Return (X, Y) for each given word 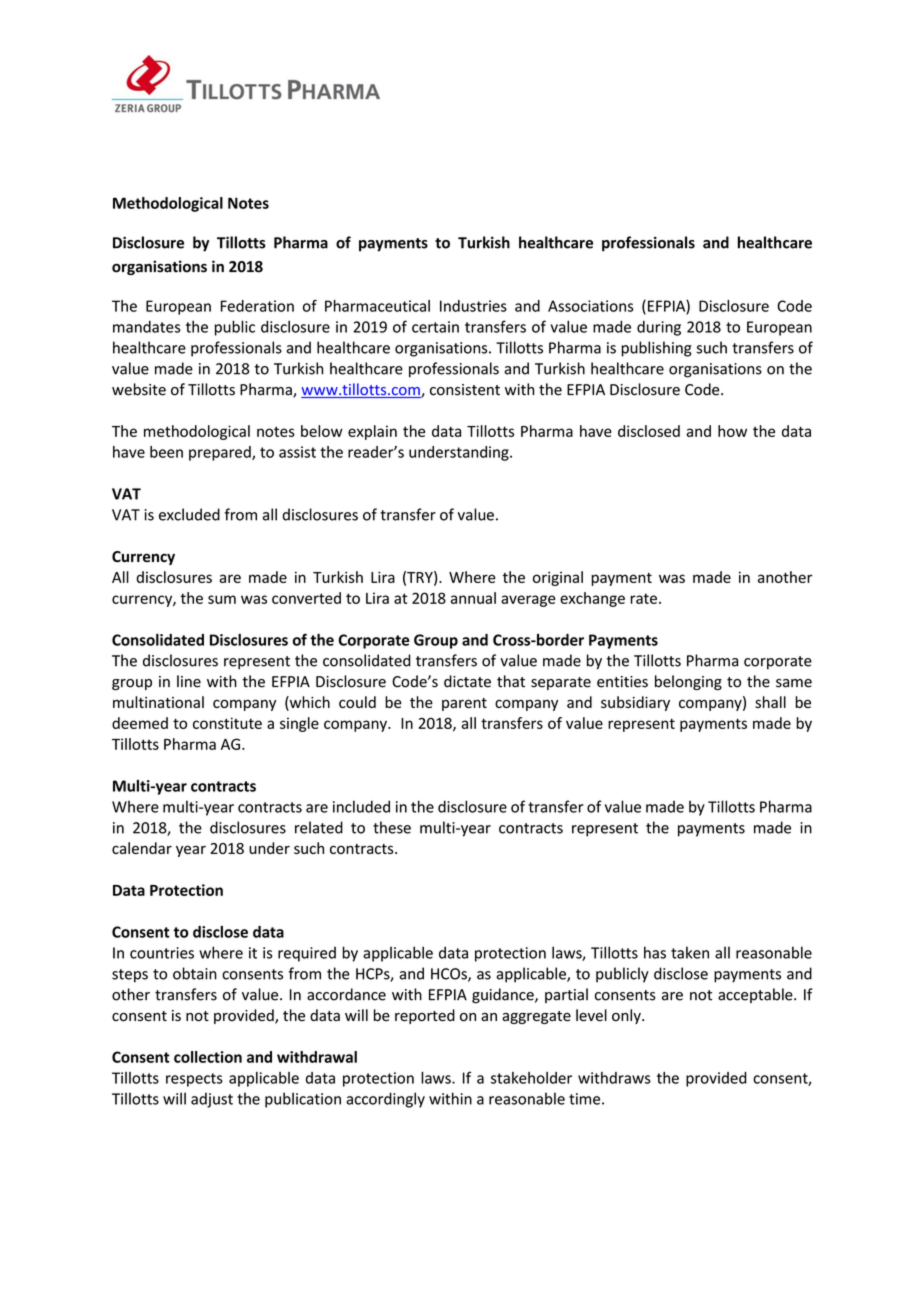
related (319, 827)
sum (222, 599)
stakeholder (531, 1078)
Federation (257, 306)
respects (194, 1080)
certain (435, 327)
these (392, 827)
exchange (592, 599)
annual (473, 598)
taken (690, 952)
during (659, 328)
